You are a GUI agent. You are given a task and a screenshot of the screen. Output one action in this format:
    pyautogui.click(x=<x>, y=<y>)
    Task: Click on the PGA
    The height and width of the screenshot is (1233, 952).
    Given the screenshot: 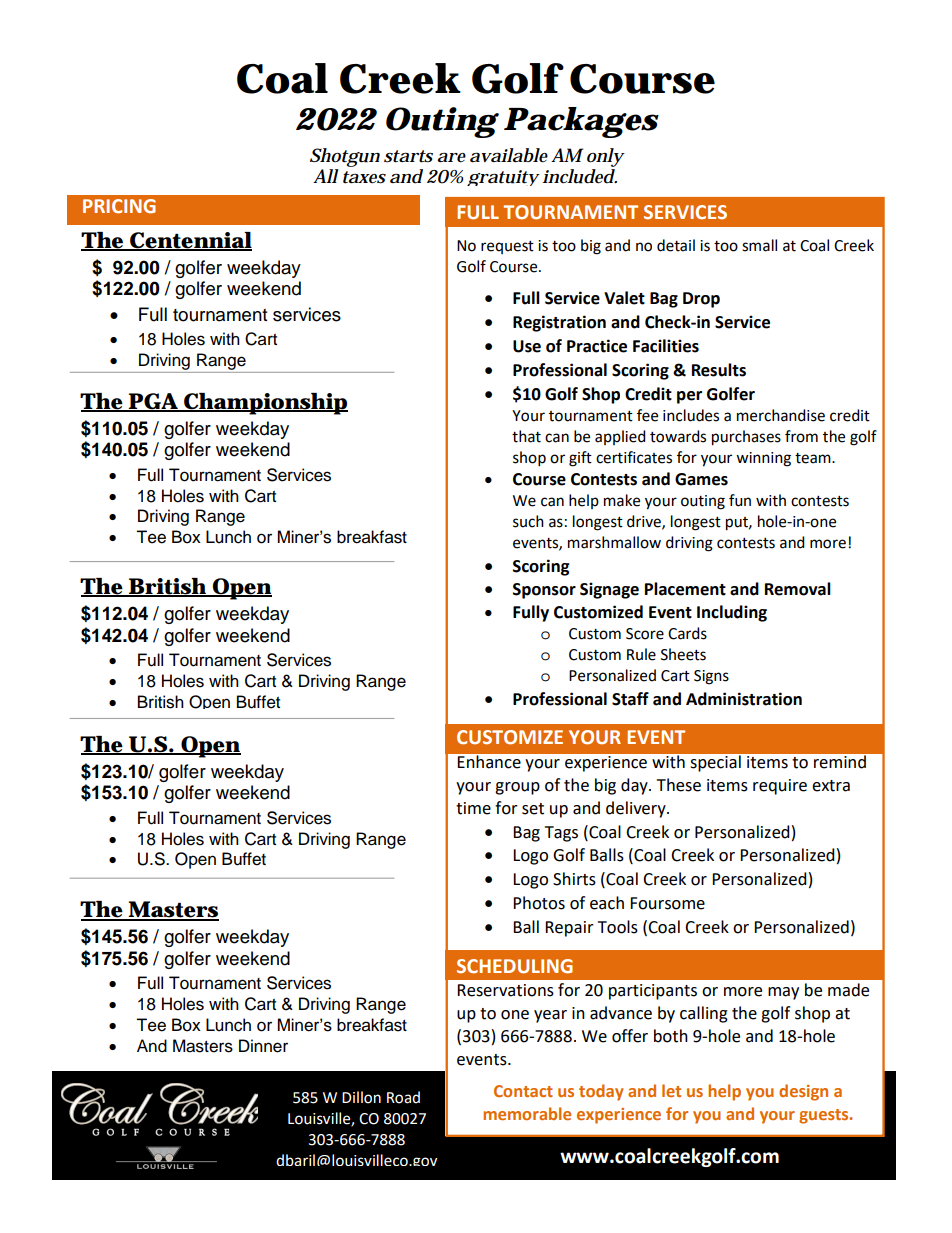 What is the action you would take?
    pyautogui.click(x=153, y=402)
